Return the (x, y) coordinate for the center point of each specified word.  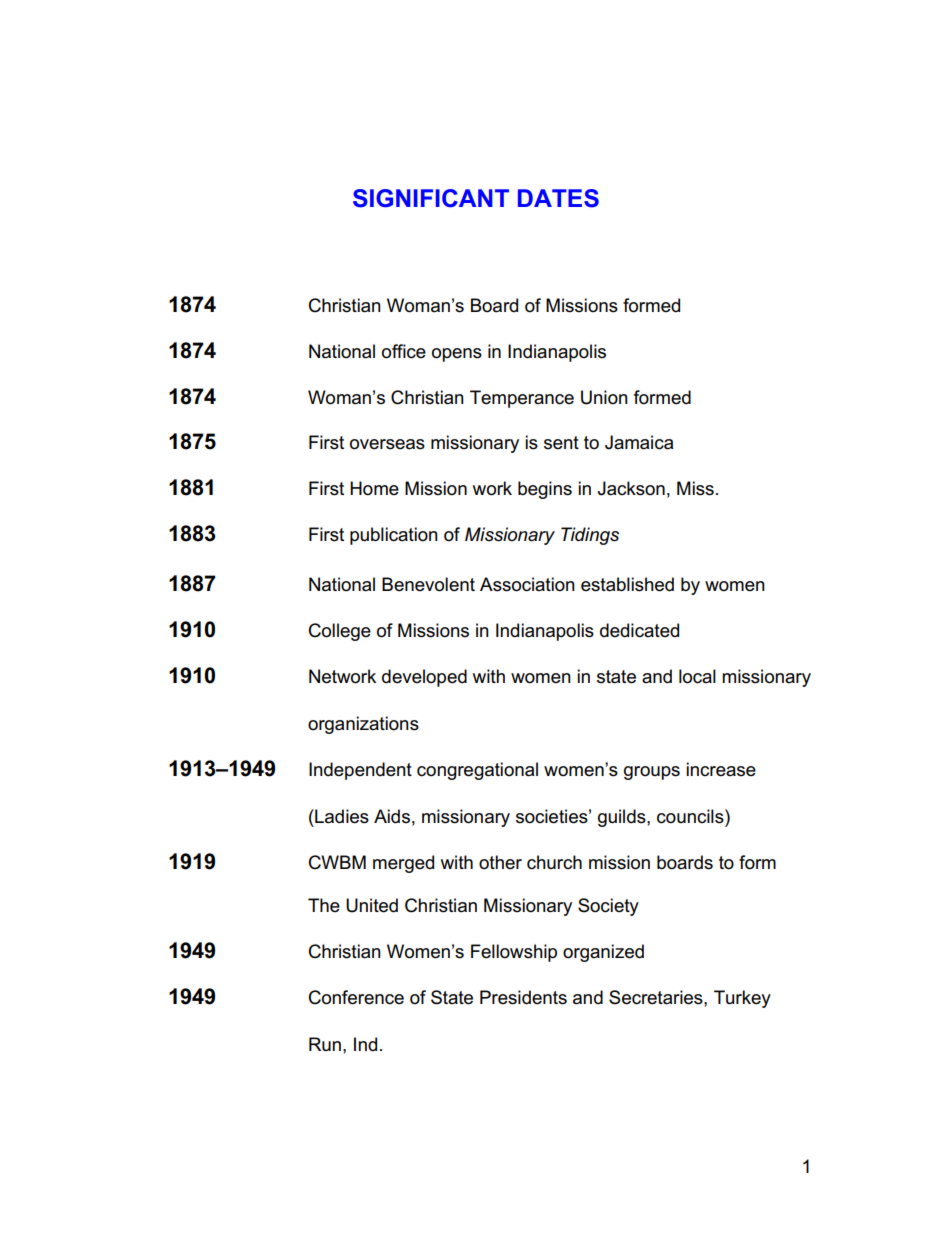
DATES (558, 198)
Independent (360, 771)
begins (545, 490)
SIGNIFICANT (431, 198)
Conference (356, 997)
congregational (477, 771)
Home (374, 488)
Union (604, 397)
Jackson (631, 488)
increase (721, 769)
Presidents (523, 997)
